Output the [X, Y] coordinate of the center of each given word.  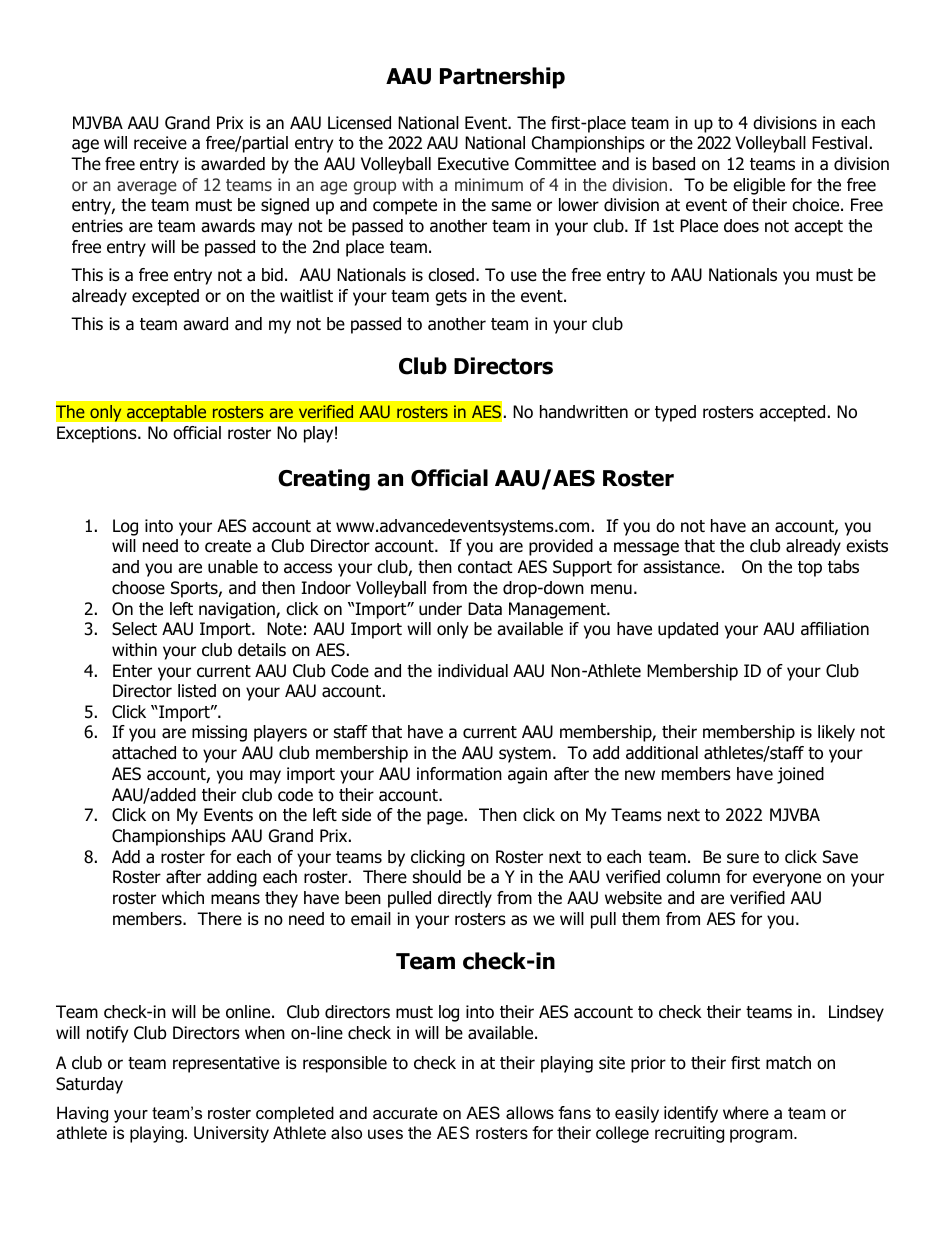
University [231, 1134]
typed [675, 413]
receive [160, 143]
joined [800, 775]
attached [144, 753]
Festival [839, 143]
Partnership [502, 78]
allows [530, 1112]
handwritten [584, 412]
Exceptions [98, 434]
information [459, 774]
